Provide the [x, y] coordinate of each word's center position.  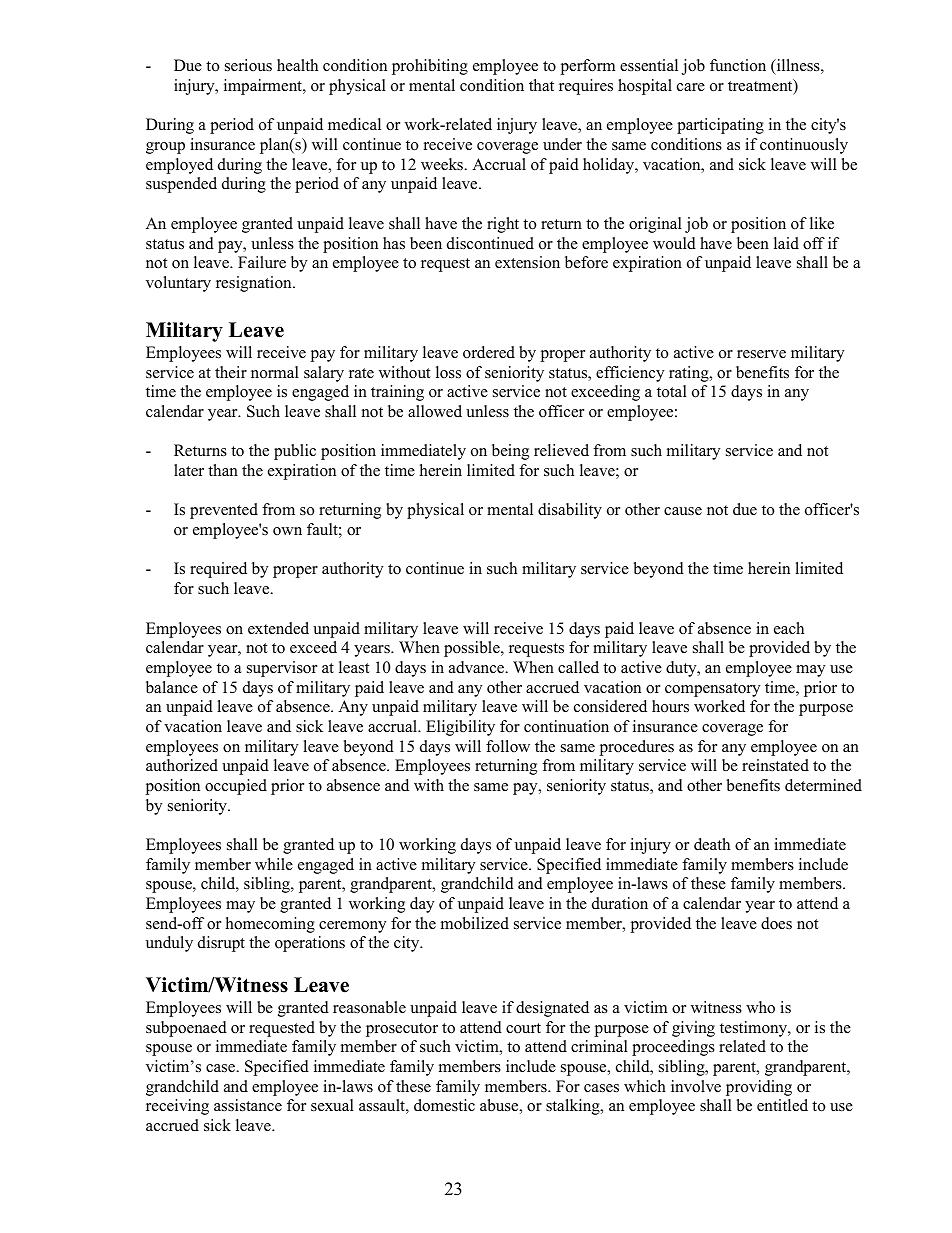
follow [508, 746]
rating [690, 374]
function [738, 65]
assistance [248, 1105]
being [510, 452]
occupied [236, 787]
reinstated [775, 765]
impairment [264, 87]
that [541, 85]
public [295, 452]
